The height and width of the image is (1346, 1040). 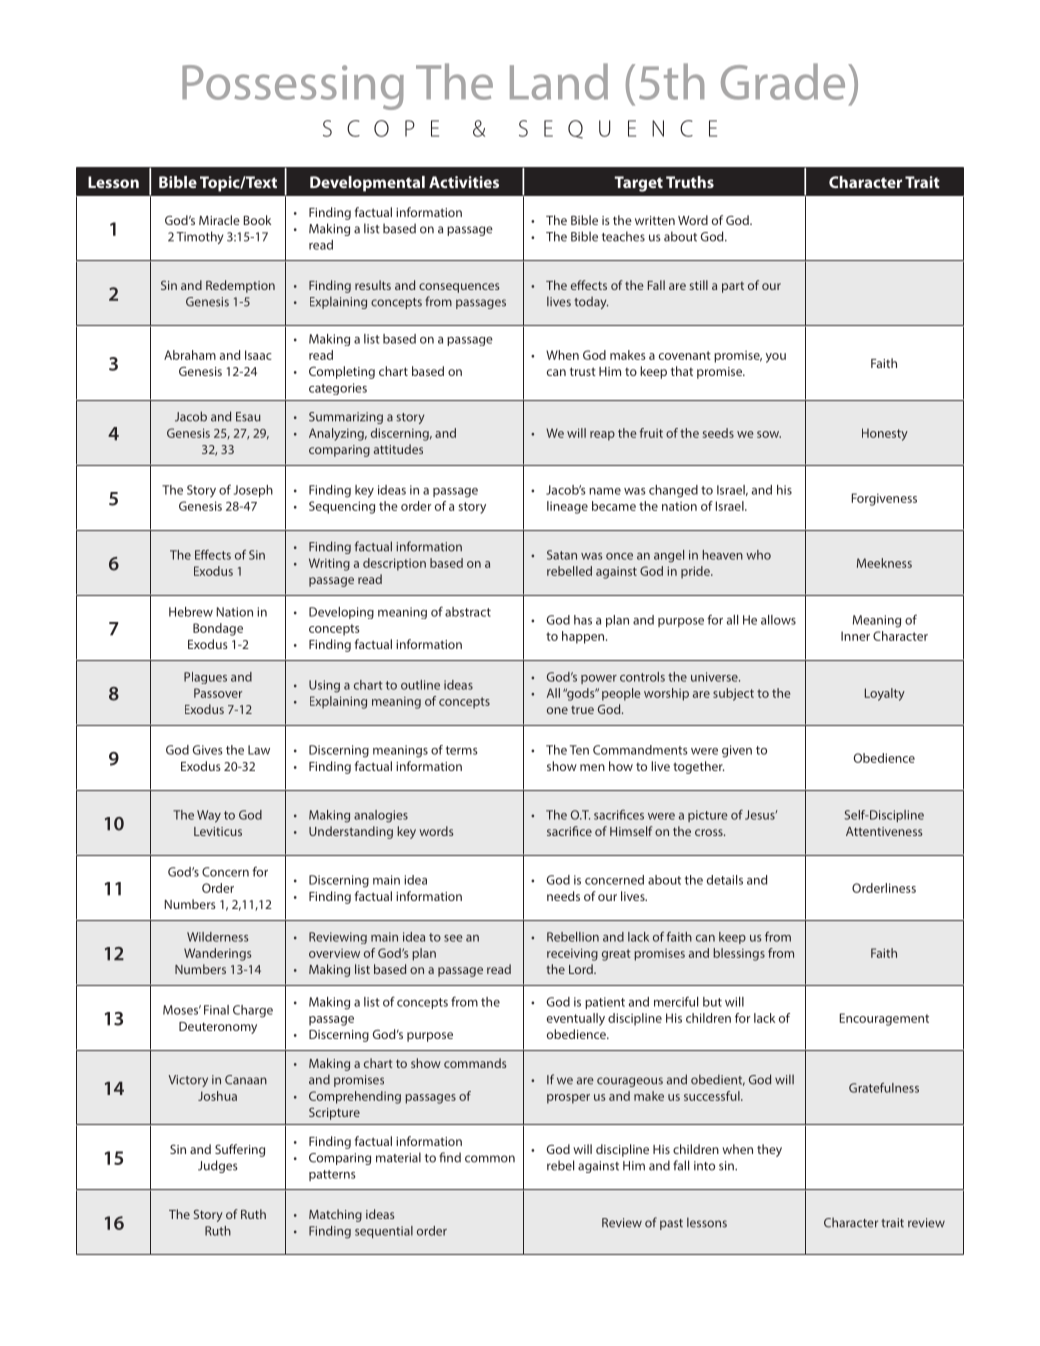 What do you see at coordinates (218, 629) in the image?
I see `Bondage` at bounding box center [218, 629].
